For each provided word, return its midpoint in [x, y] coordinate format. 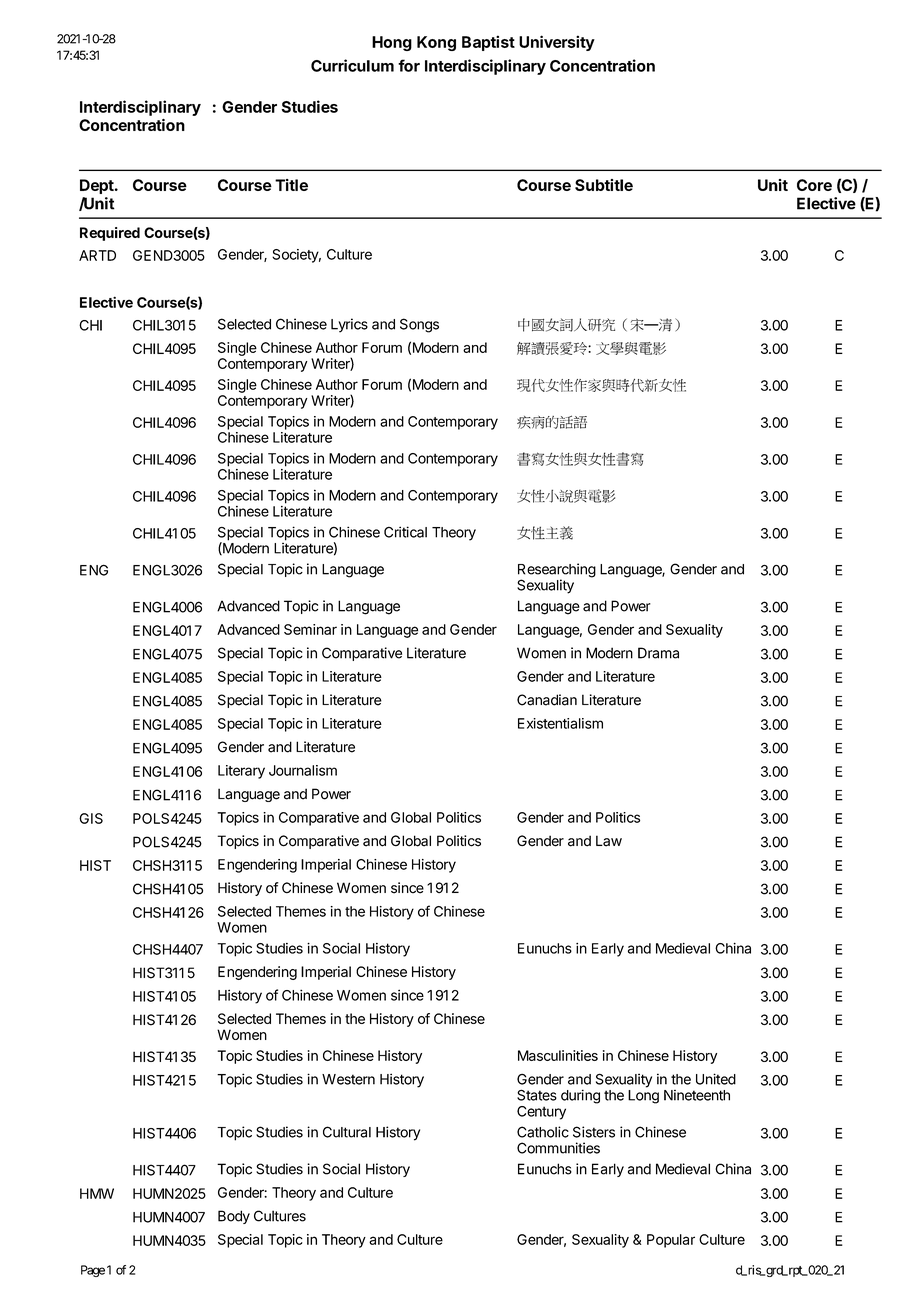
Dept [98, 186]
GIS [91, 818]
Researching [557, 571]
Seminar [310, 629]
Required [110, 234]
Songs [419, 325]
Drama [658, 653]
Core [814, 185]
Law [609, 841]
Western [348, 1079]
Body [234, 1217]
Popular [671, 1241]
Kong [436, 43]
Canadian [547, 700]
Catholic [543, 1132]
